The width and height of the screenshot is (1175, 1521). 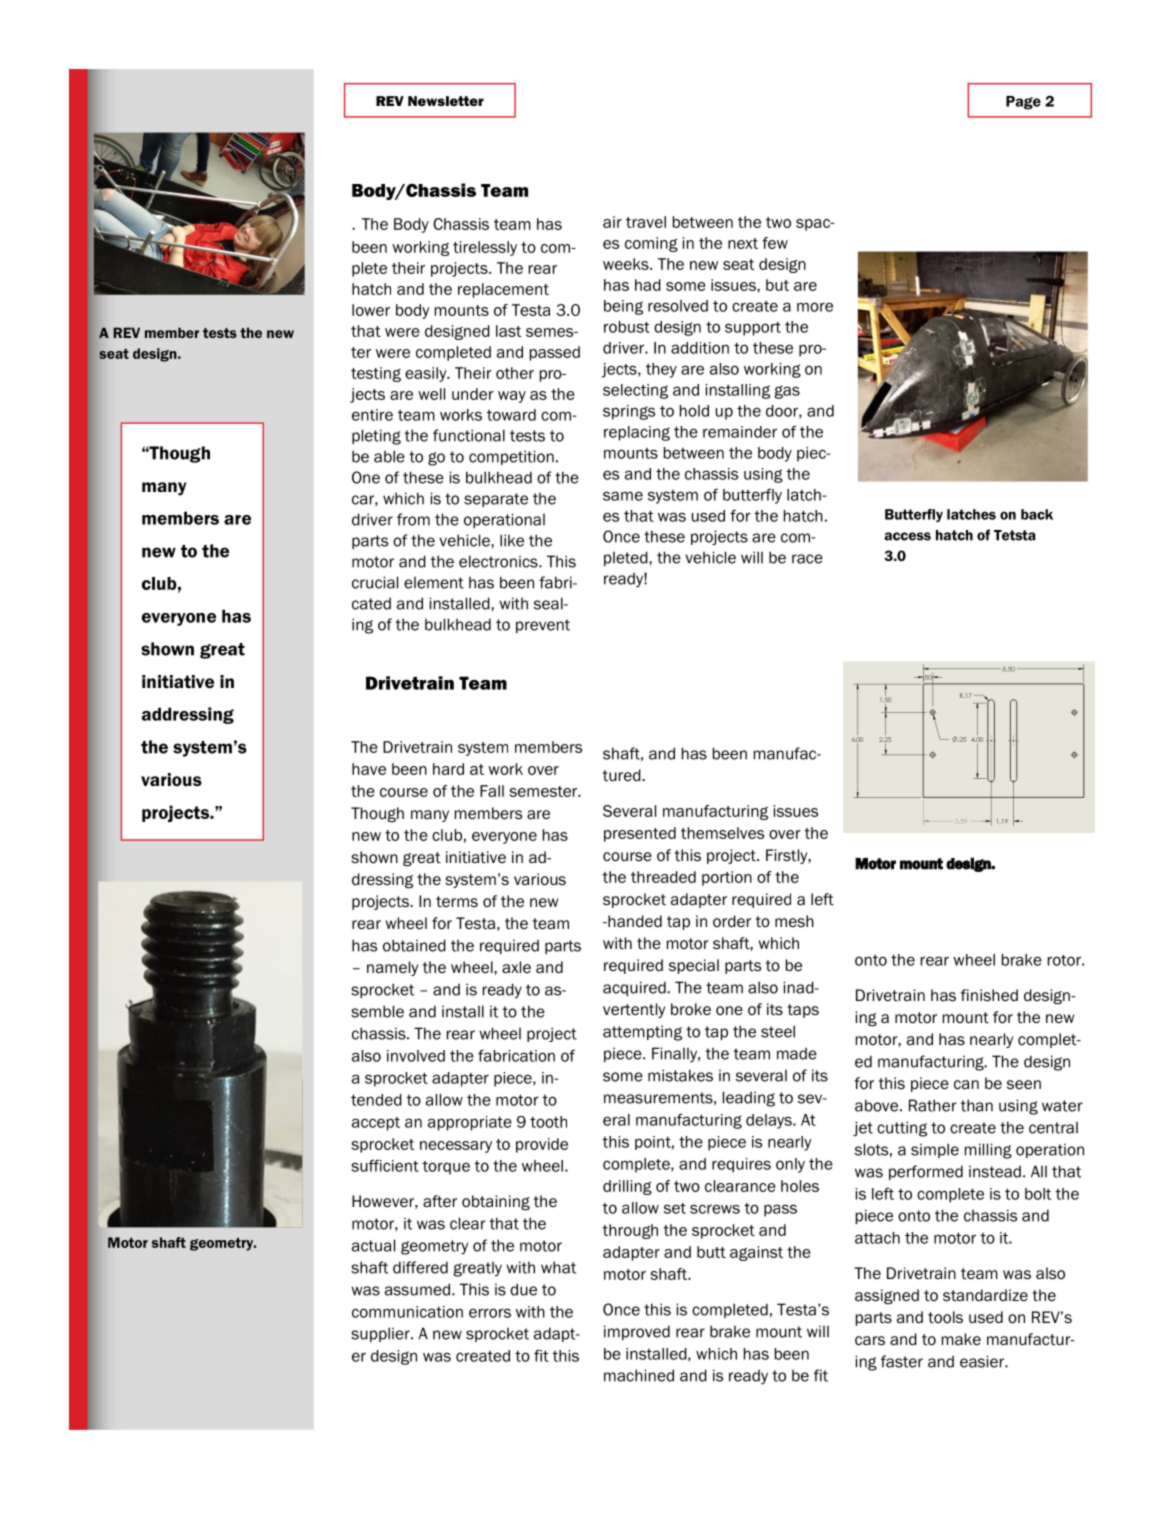 I want to click on Newsletter, so click(x=446, y=101).
